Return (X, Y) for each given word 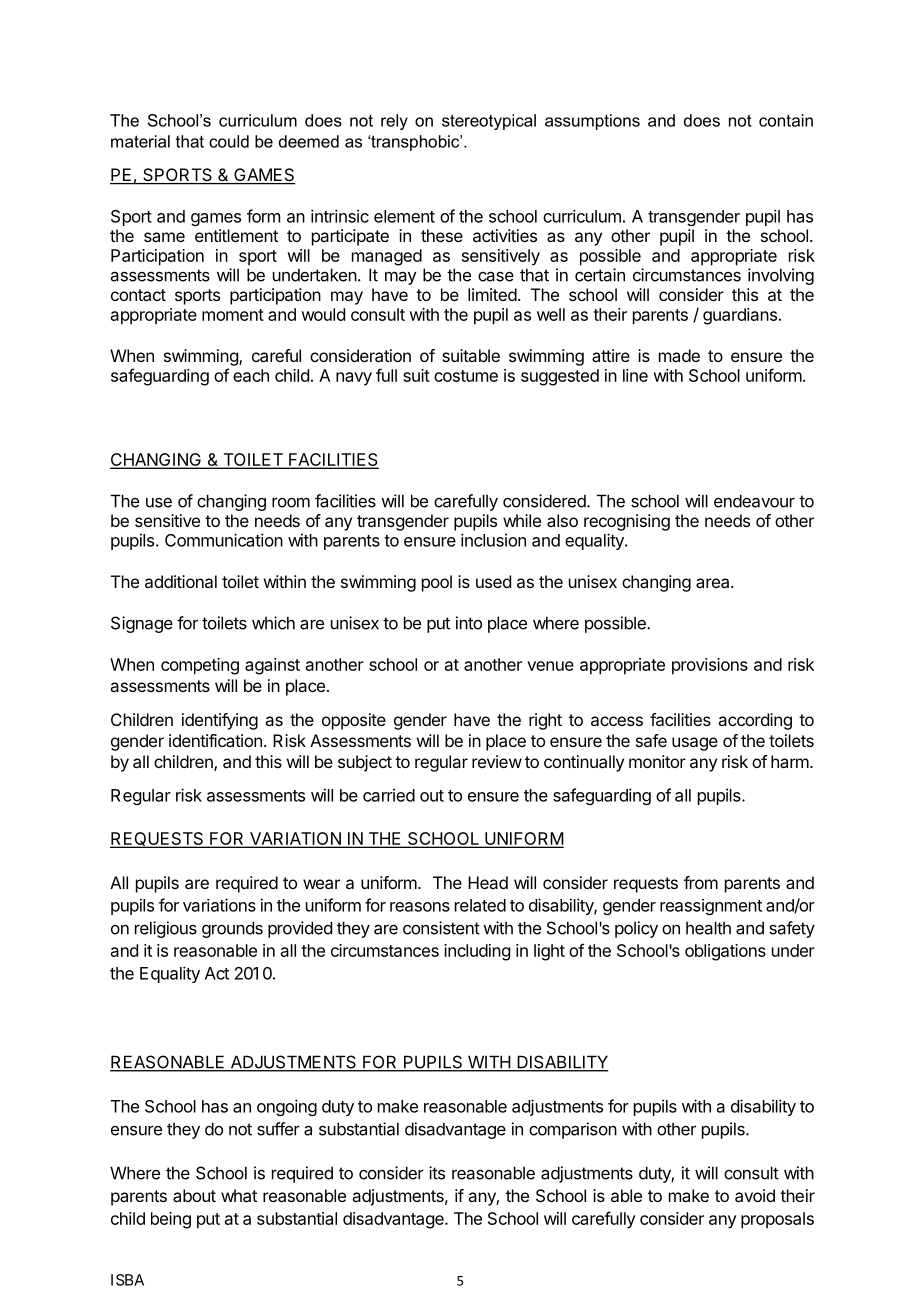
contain (786, 120)
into (469, 623)
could (229, 141)
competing (200, 666)
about (194, 1195)
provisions (710, 666)
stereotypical (489, 122)
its (437, 1173)
